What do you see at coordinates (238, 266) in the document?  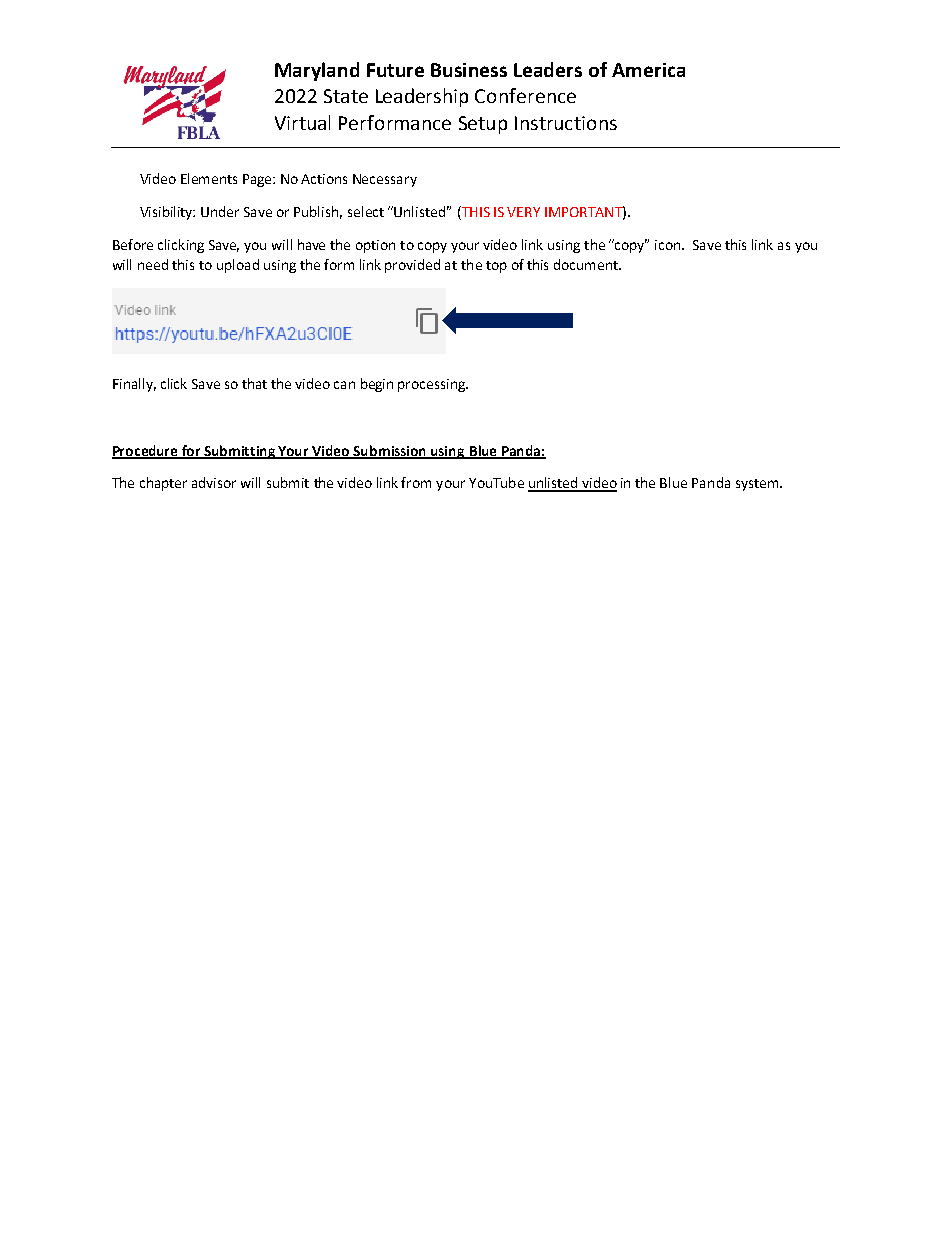 I see `upload` at bounding box center [238, 266].
